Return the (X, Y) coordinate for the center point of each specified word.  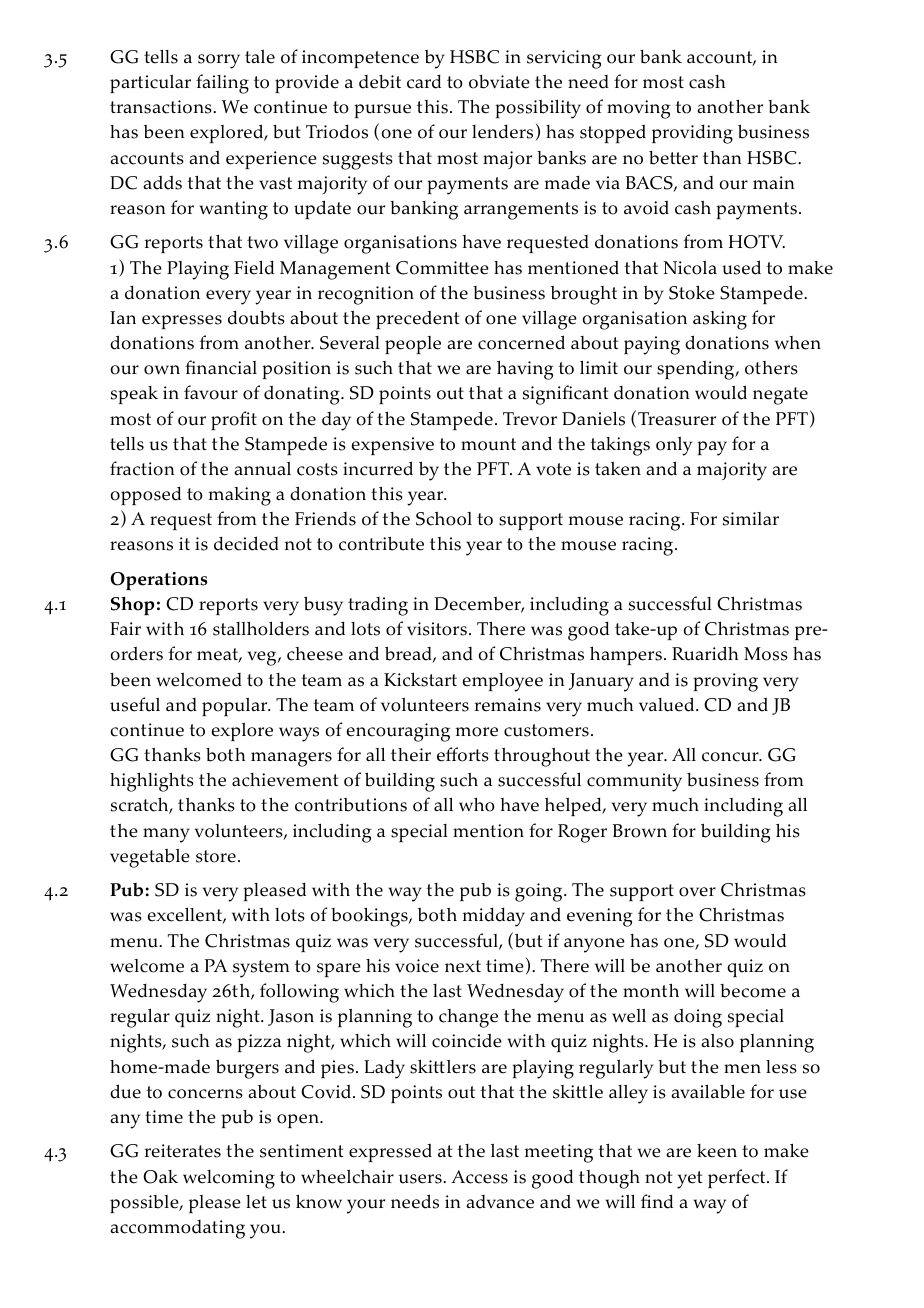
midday (494, 917)
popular (236, 707)
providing (692, 134)
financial (221, 367)
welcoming (229, 1179)
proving (725, 682)
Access (479, 1177)
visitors (437, 629)
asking (720, 320)
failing (222, 84)
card (424, 81)
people (413, 345)
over (697, 892)
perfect (738, 1178)
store (216, 856)
